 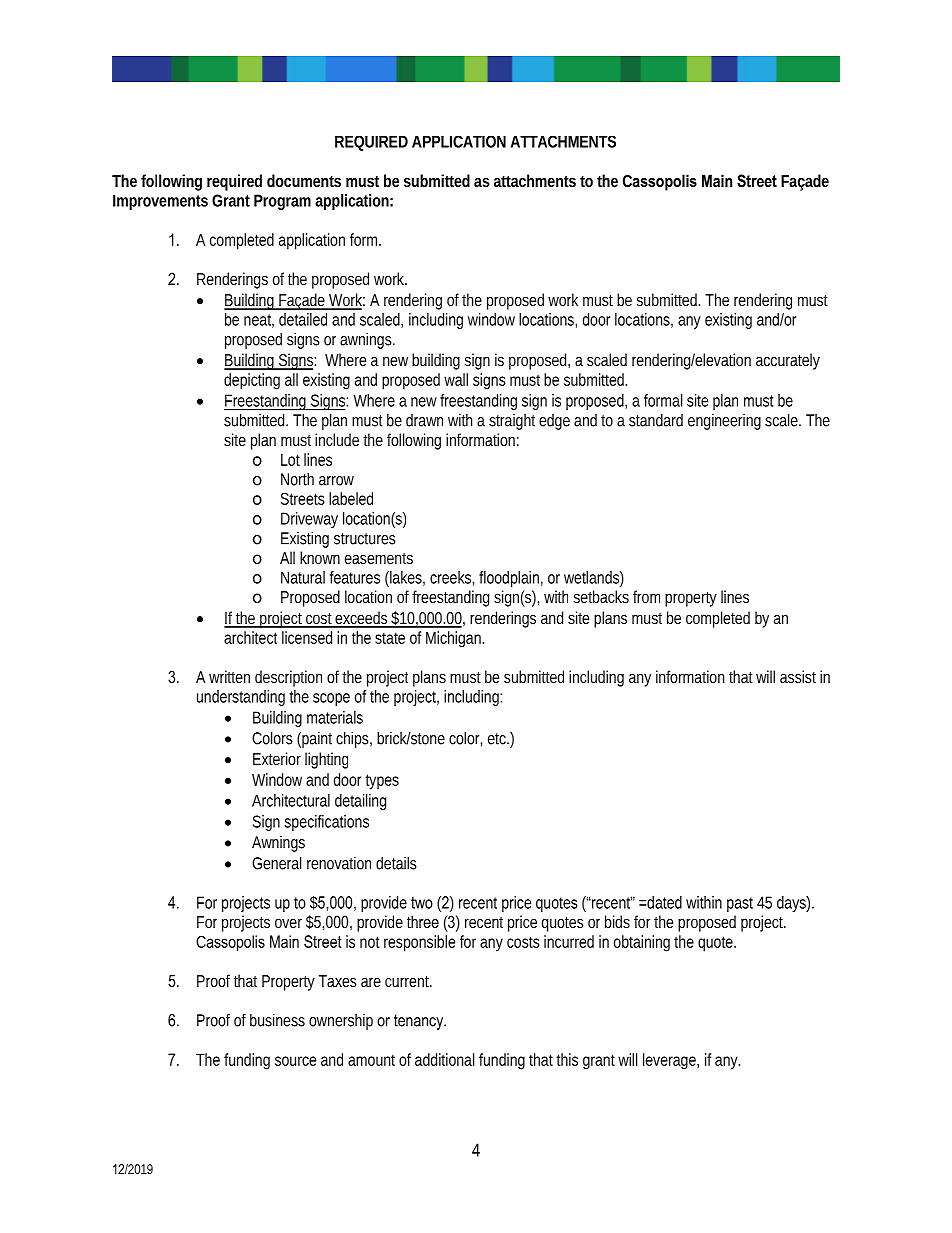 I want to click on straight, so click(x=512, y=422).
